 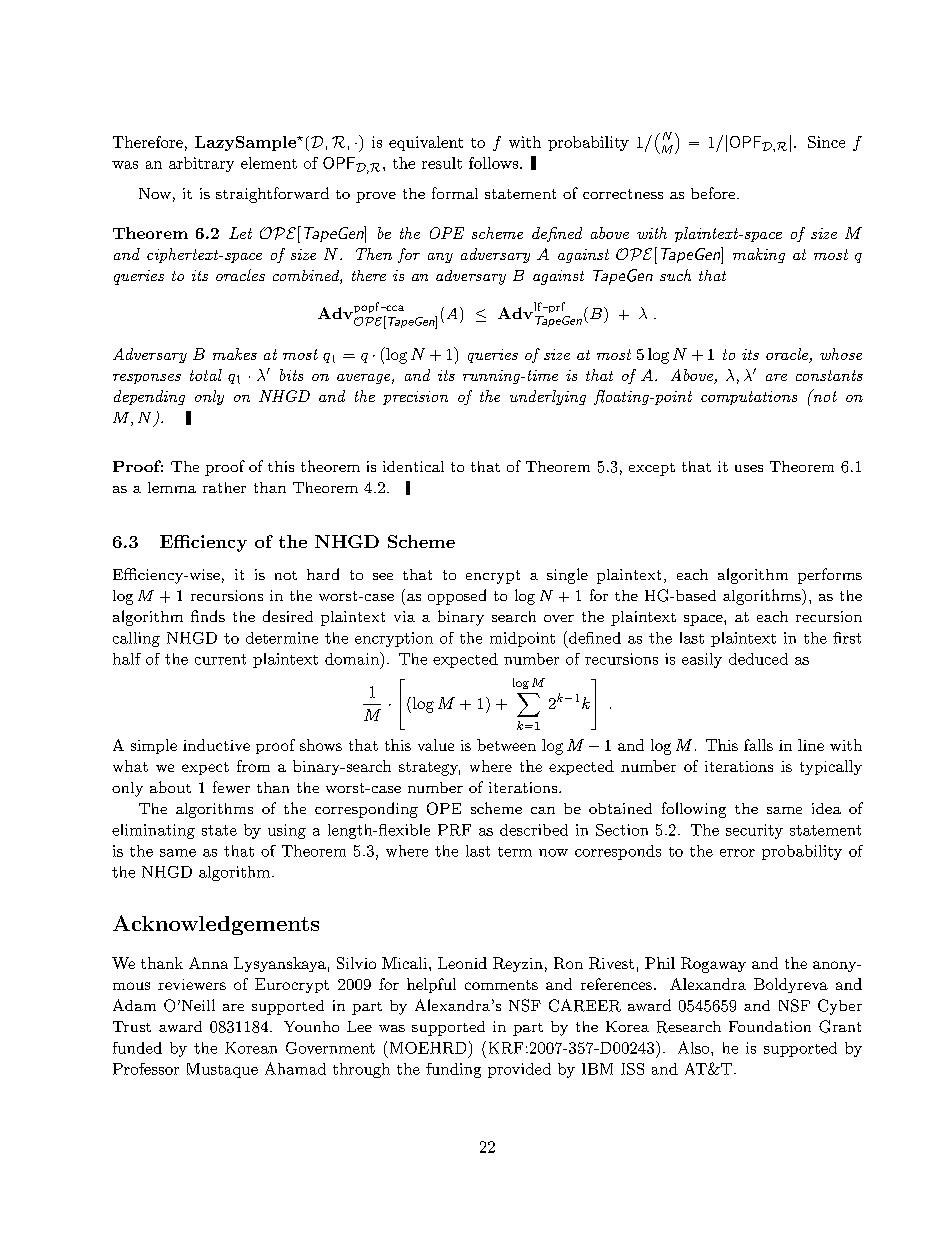 I want to click on arbitrary, so click(x=201, y=164).
